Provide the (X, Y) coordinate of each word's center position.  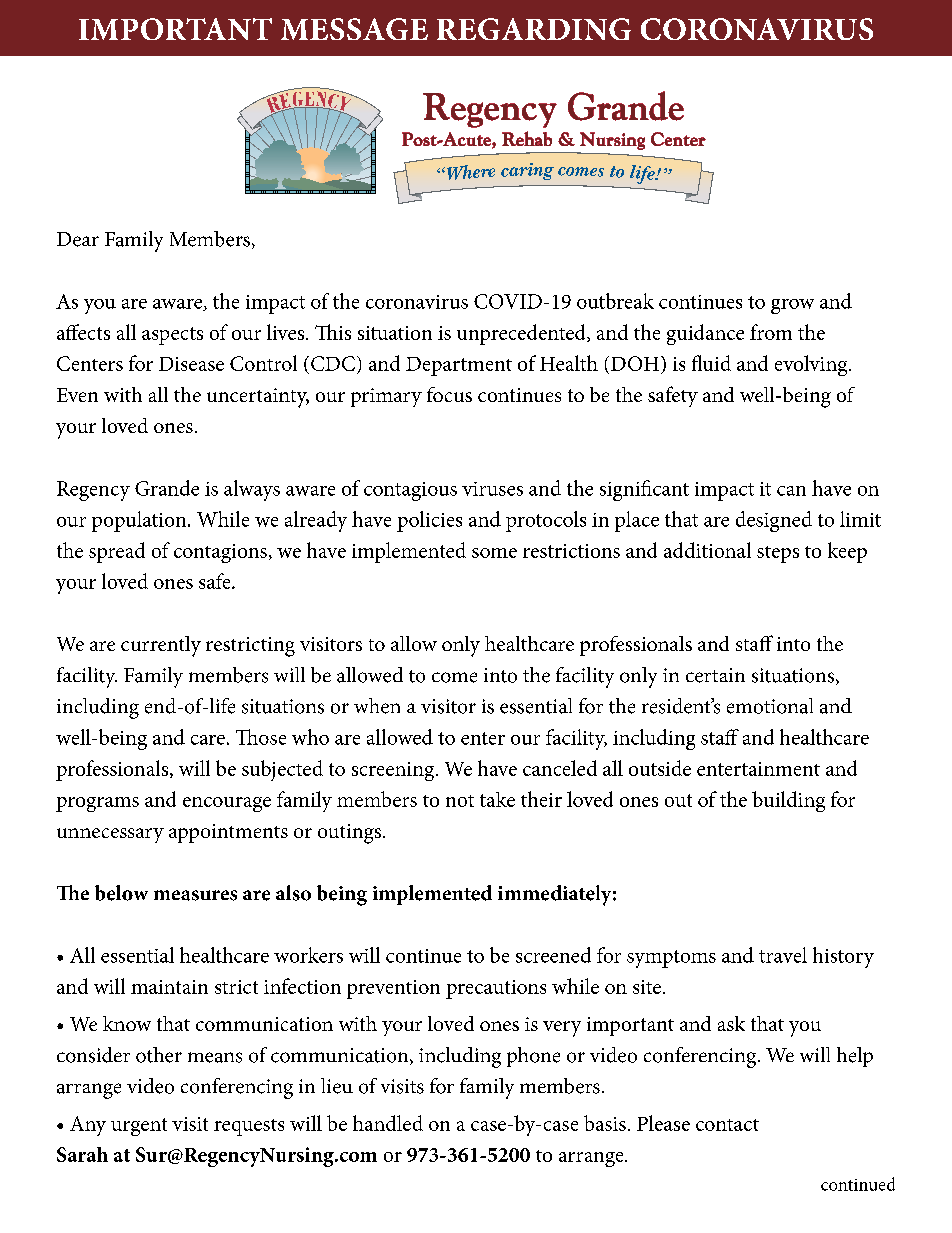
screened (553, 955)
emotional (770, 706)
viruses (492, 489)
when (377, 706)
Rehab (527, 138)
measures (195, 895)
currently (161, 646)
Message (354, 29)
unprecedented (522, 334)
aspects (172, 336)
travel (783, 955)
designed (774, 521)
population (140, 521)
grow (792, 306)
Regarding (534, 29)
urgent (139, 1127)
